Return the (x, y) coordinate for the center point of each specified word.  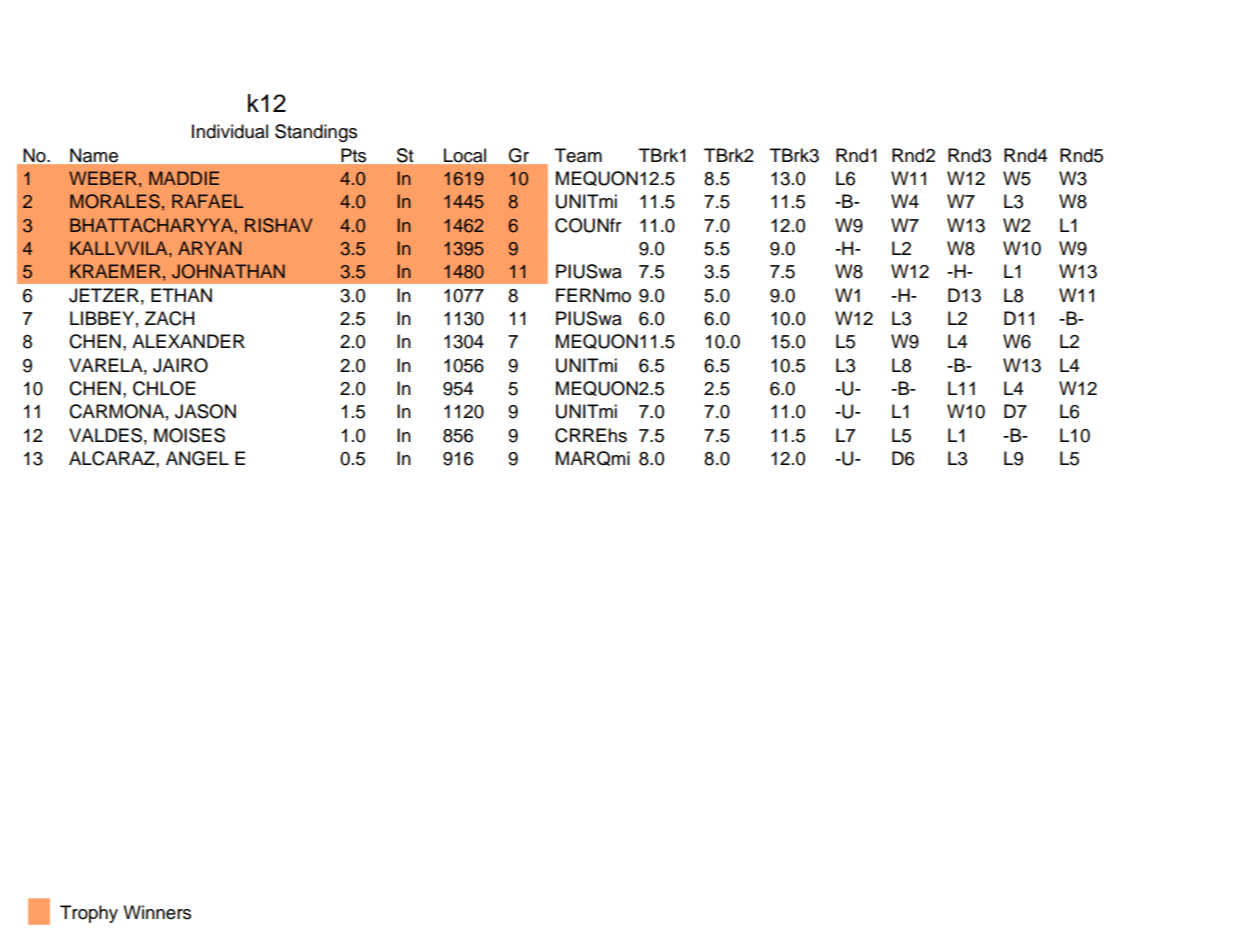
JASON (205, 411)
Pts (353, 155)
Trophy (89, 914)
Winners (157, 912)
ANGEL (197, 458)
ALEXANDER (188, 341)
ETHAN (181, 295)
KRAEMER (115, 271)
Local (465, 155)
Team (578, 155)
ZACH (169, 318)
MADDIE (184, 178)
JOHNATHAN (228, 271)
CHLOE (164, 388)
